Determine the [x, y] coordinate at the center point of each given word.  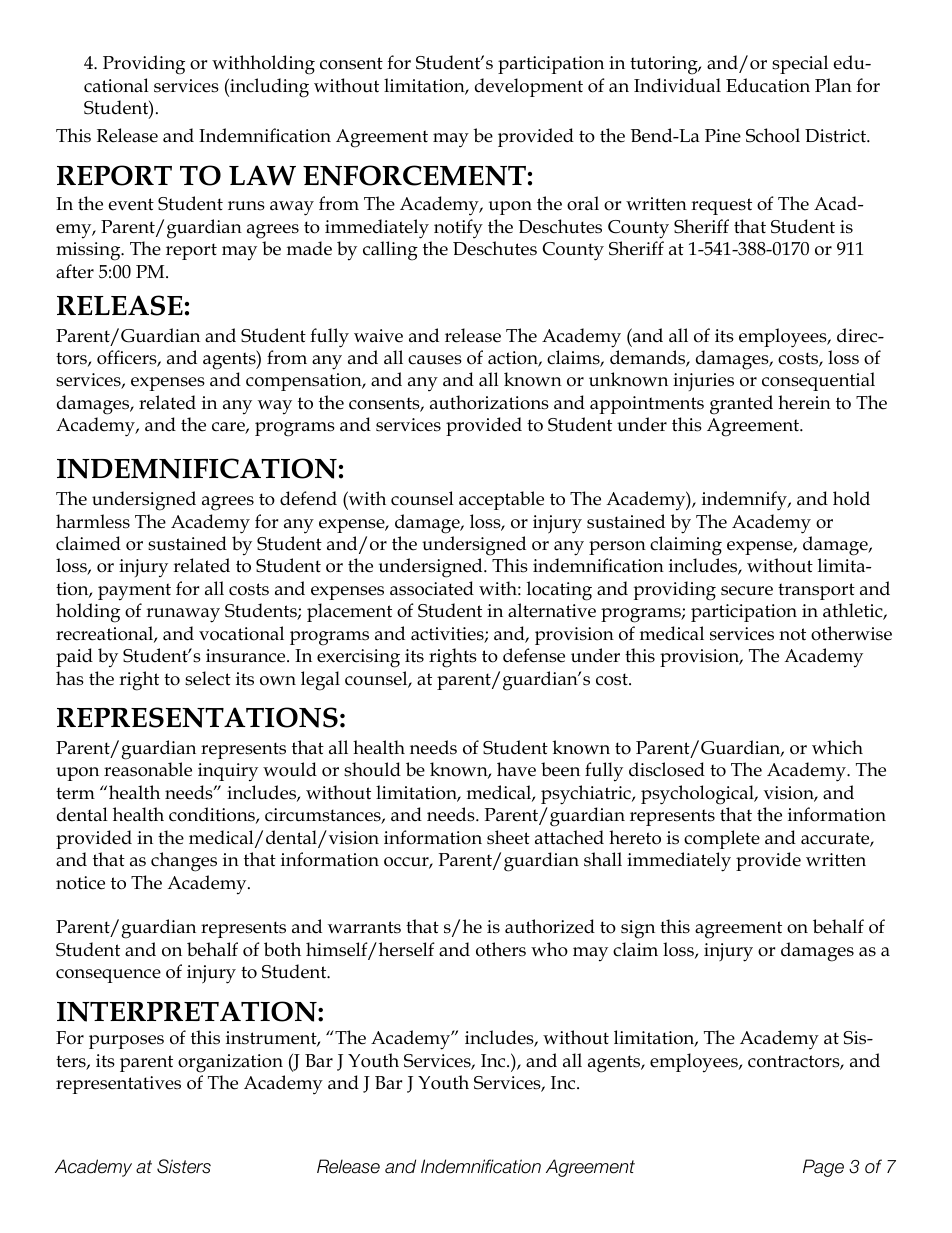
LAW [262, 175]
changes [184, 862]
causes [435, 360]
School [773, 135]
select [208, 678]
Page [823, 1168]
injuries [703, 382]
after [75, 271]
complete [722, 839]
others [501, 949]
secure [747, 591]
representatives [118, 1085]
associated [432, 588]
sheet [508, 837]
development [529, 87]
